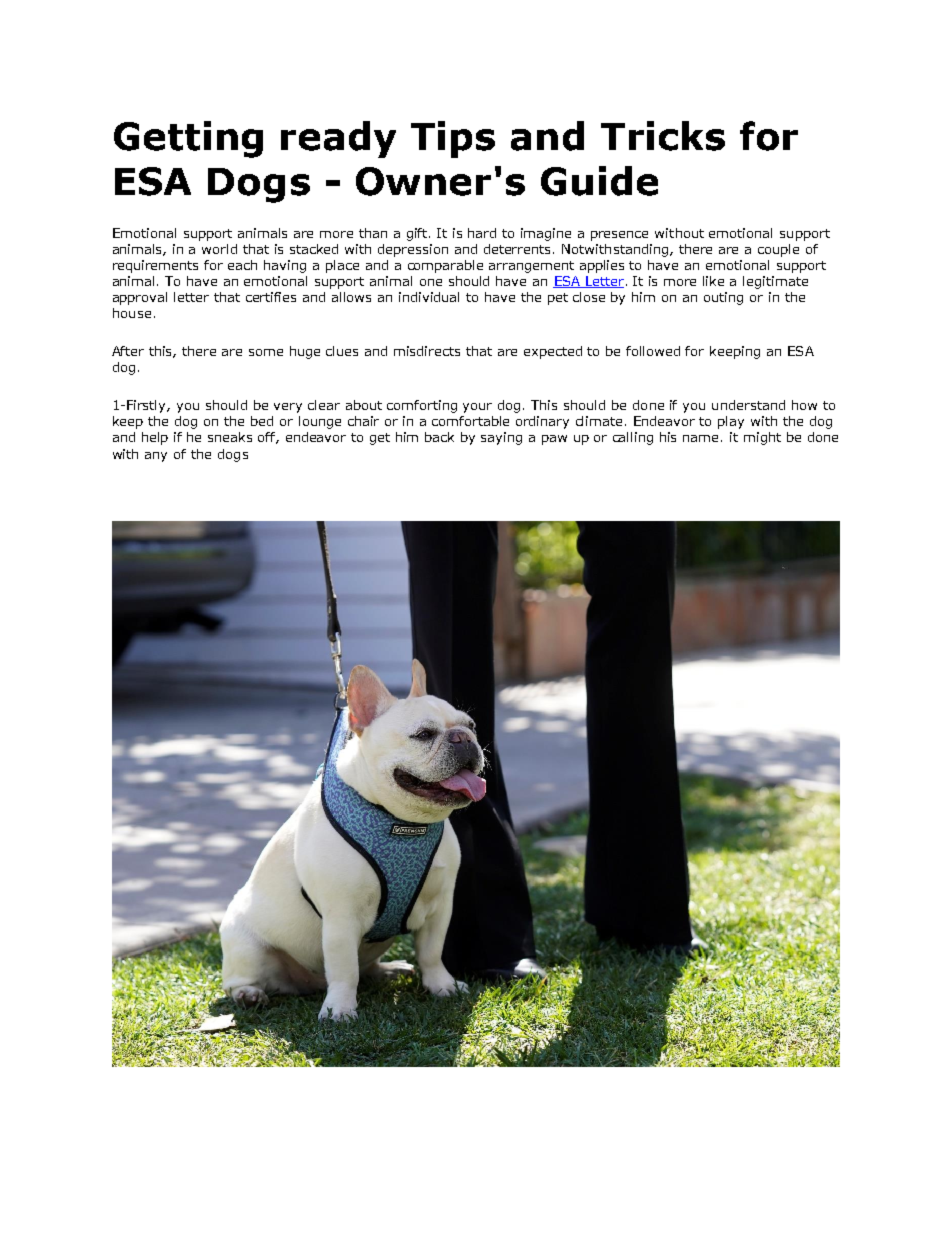 This screenshot has width=952, height=1233. What do you see at coordinates (663, 136) in the screenshot?
I see `Tricks` at bounding box center [663, 136].
